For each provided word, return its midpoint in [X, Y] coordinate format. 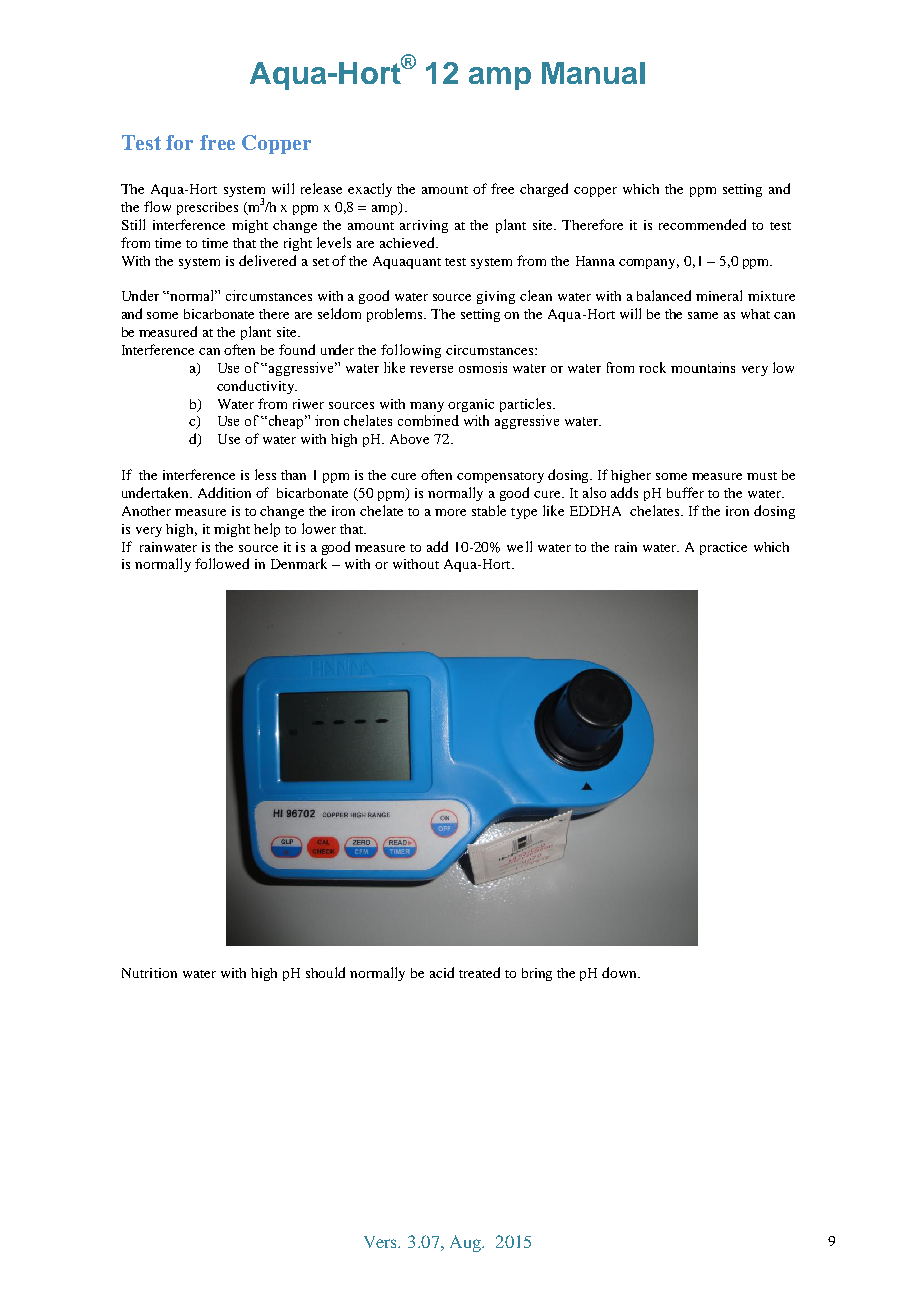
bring [537, 974]
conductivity [257, 387]
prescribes [207, 208]
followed [222, 563]
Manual [593, 73]
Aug [466, 1243]
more [450, 512]
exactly [370, 190]
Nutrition [149, 973]
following [411, 351]
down [621, 972]
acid [442, 972]
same [703, 315]
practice [723, 548]
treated [479, 972]
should [325, 972]
